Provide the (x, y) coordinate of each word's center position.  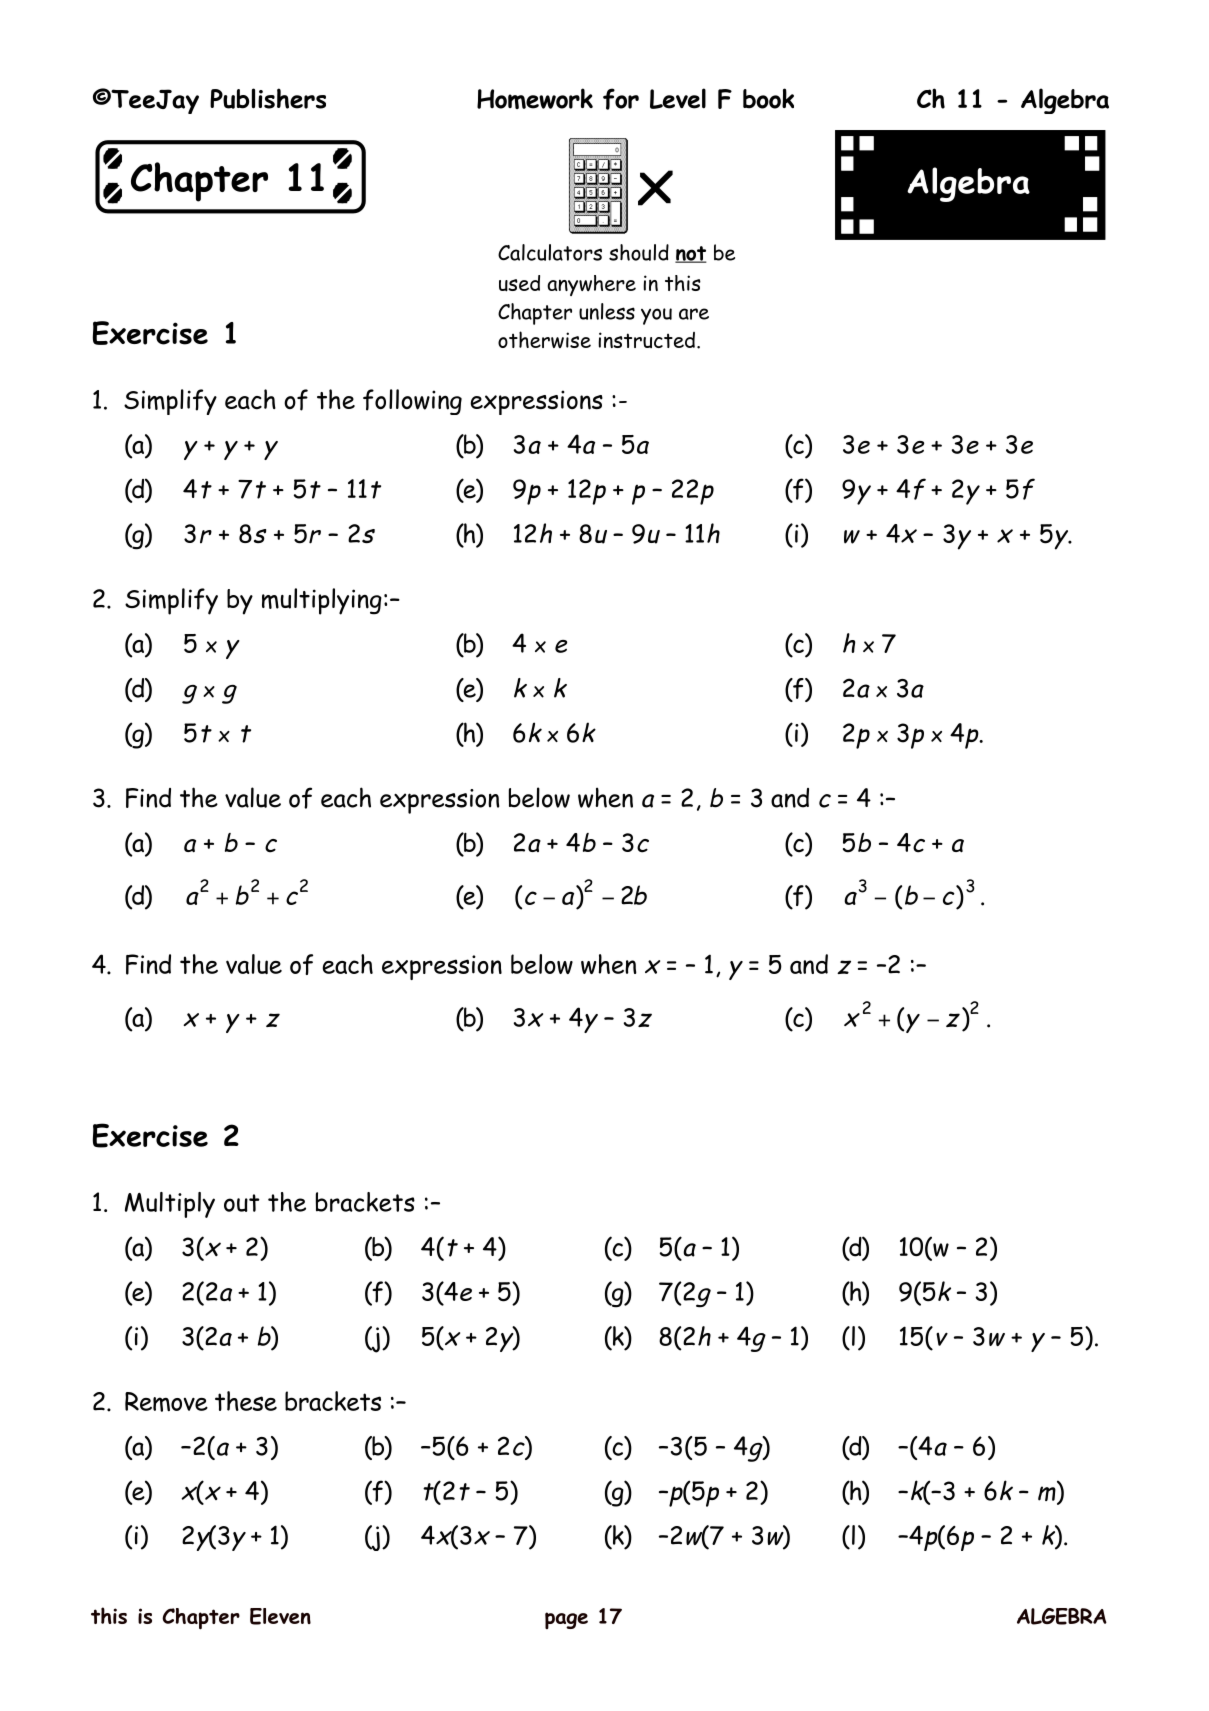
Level (678, 98)
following (412, 402)
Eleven (280, 1616)
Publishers (268, 98)
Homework (535, 98)
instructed (646, 340)
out (242, 1203)
